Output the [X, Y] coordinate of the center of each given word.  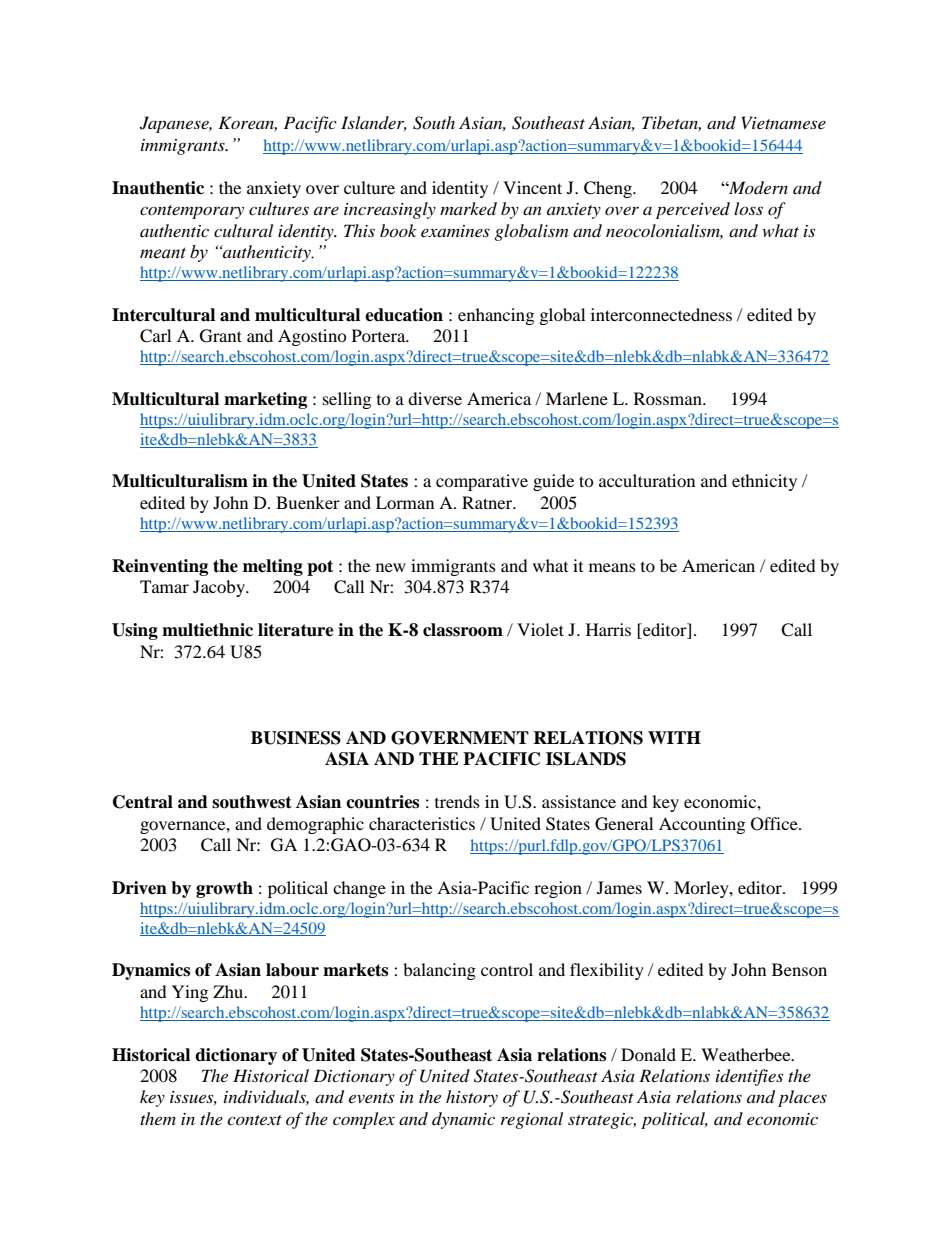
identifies [749, 1077]
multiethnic [207, 630]
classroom [463, 630]
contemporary [192, 212]
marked [468, 208]
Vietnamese [784, 122]
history [472, 1098]
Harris [608, 629]
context [254, 1120]
